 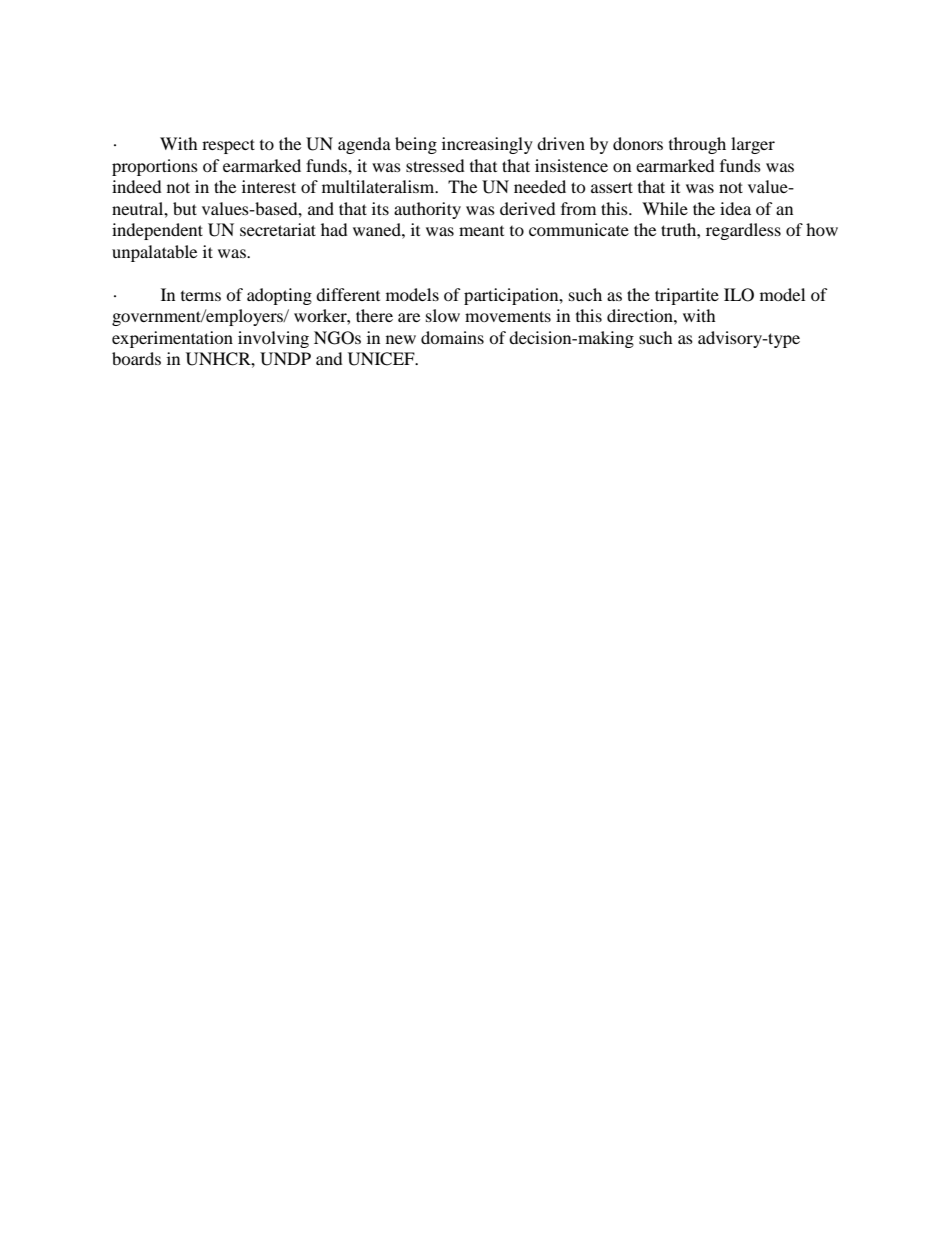 I want to click on slow, so click(x=443, y=315).
